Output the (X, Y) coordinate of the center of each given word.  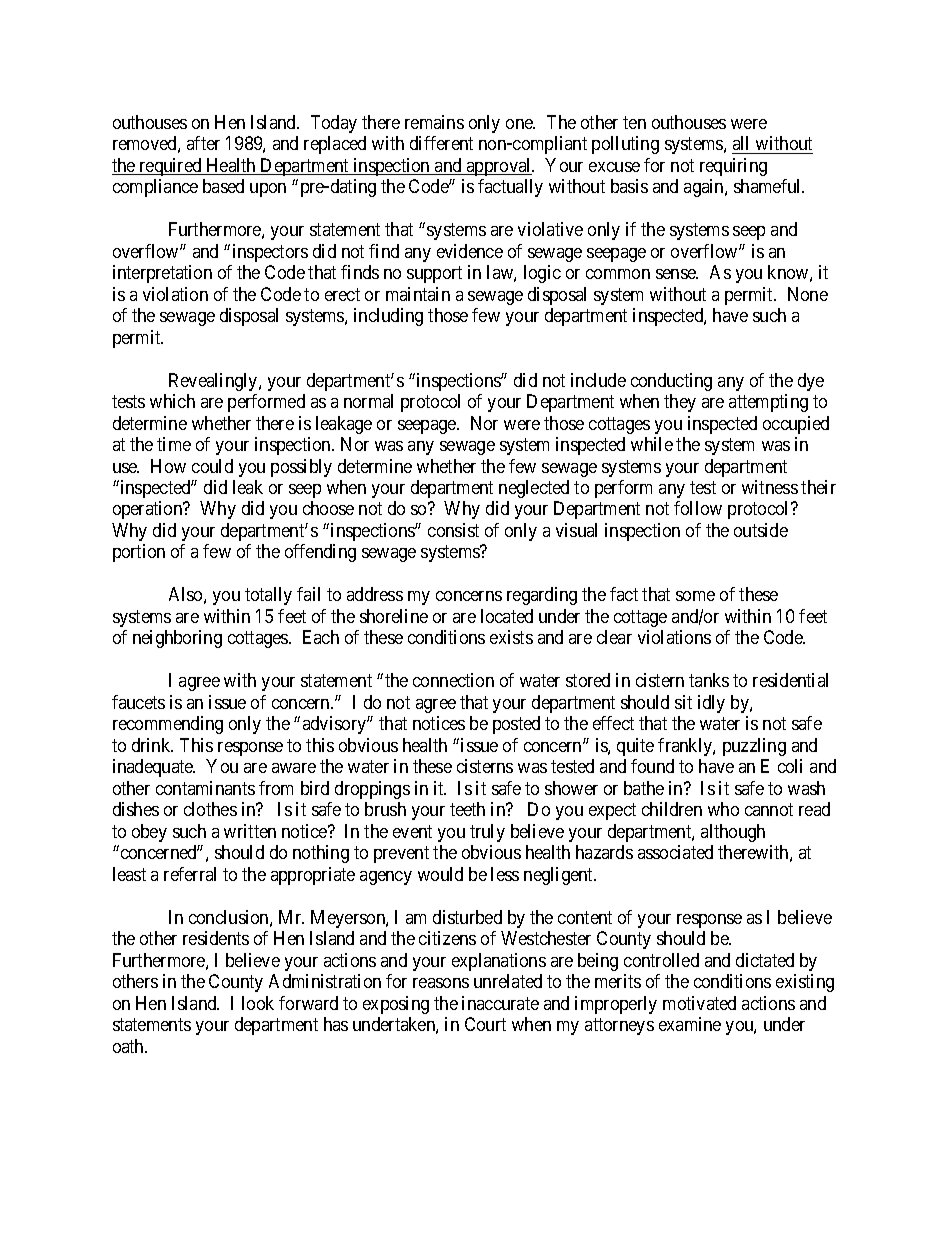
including (388, 317)
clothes (210, 809)
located (507, 616)
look (258, 1003)
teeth (467, 809)
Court (485, 1024)
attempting (768, 403)
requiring (733, 167)
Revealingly (214, 382)
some (695, 596)
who (723, 809)
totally (268, 596)
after (203, 143)
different (441, 143)
